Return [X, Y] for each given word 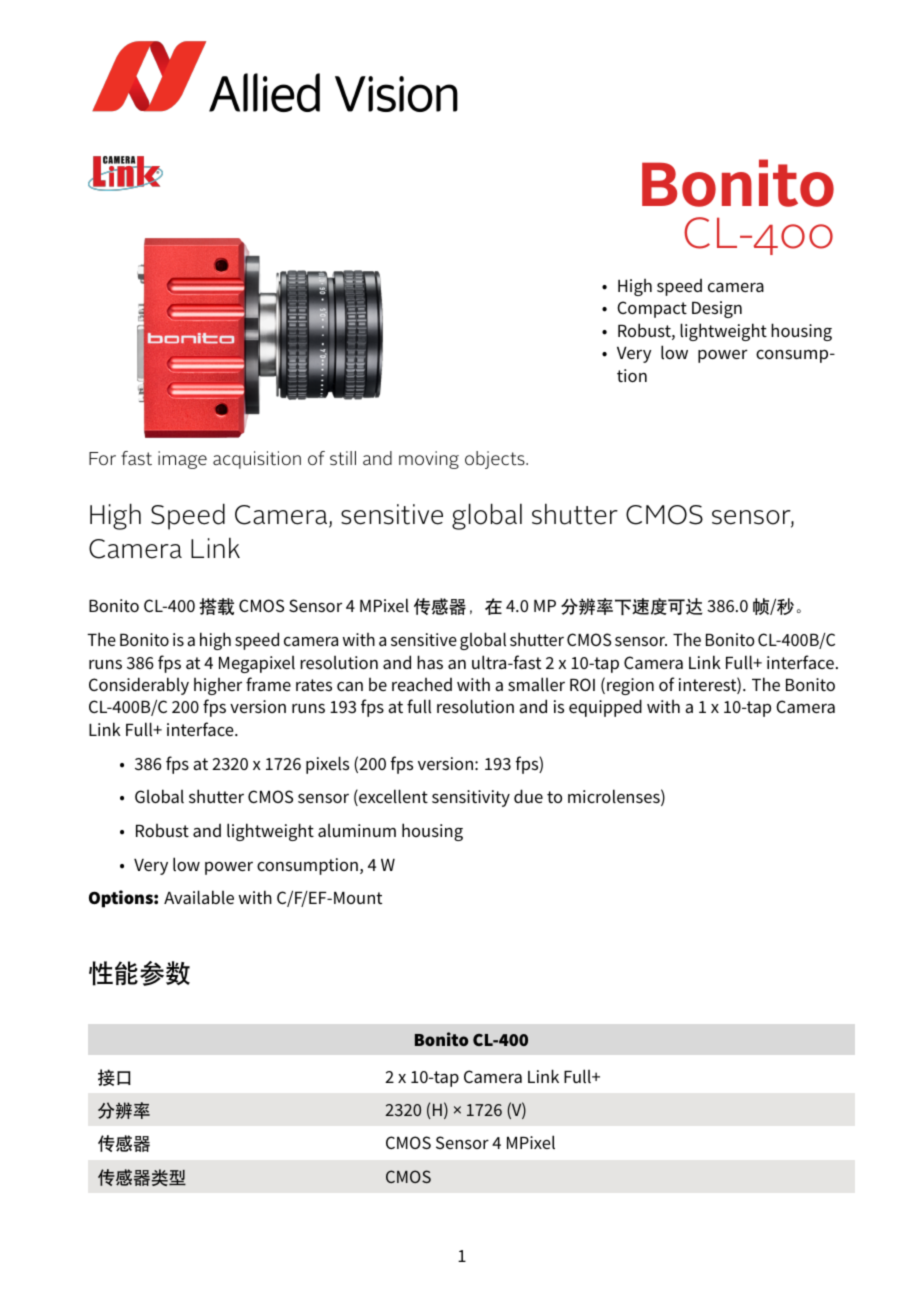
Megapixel [257, 664]
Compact [652, 309]
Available [199, 897]
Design [717, 309]
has [430, 662]
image [182, 460]
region [630, 686]
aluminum [357, 830]
